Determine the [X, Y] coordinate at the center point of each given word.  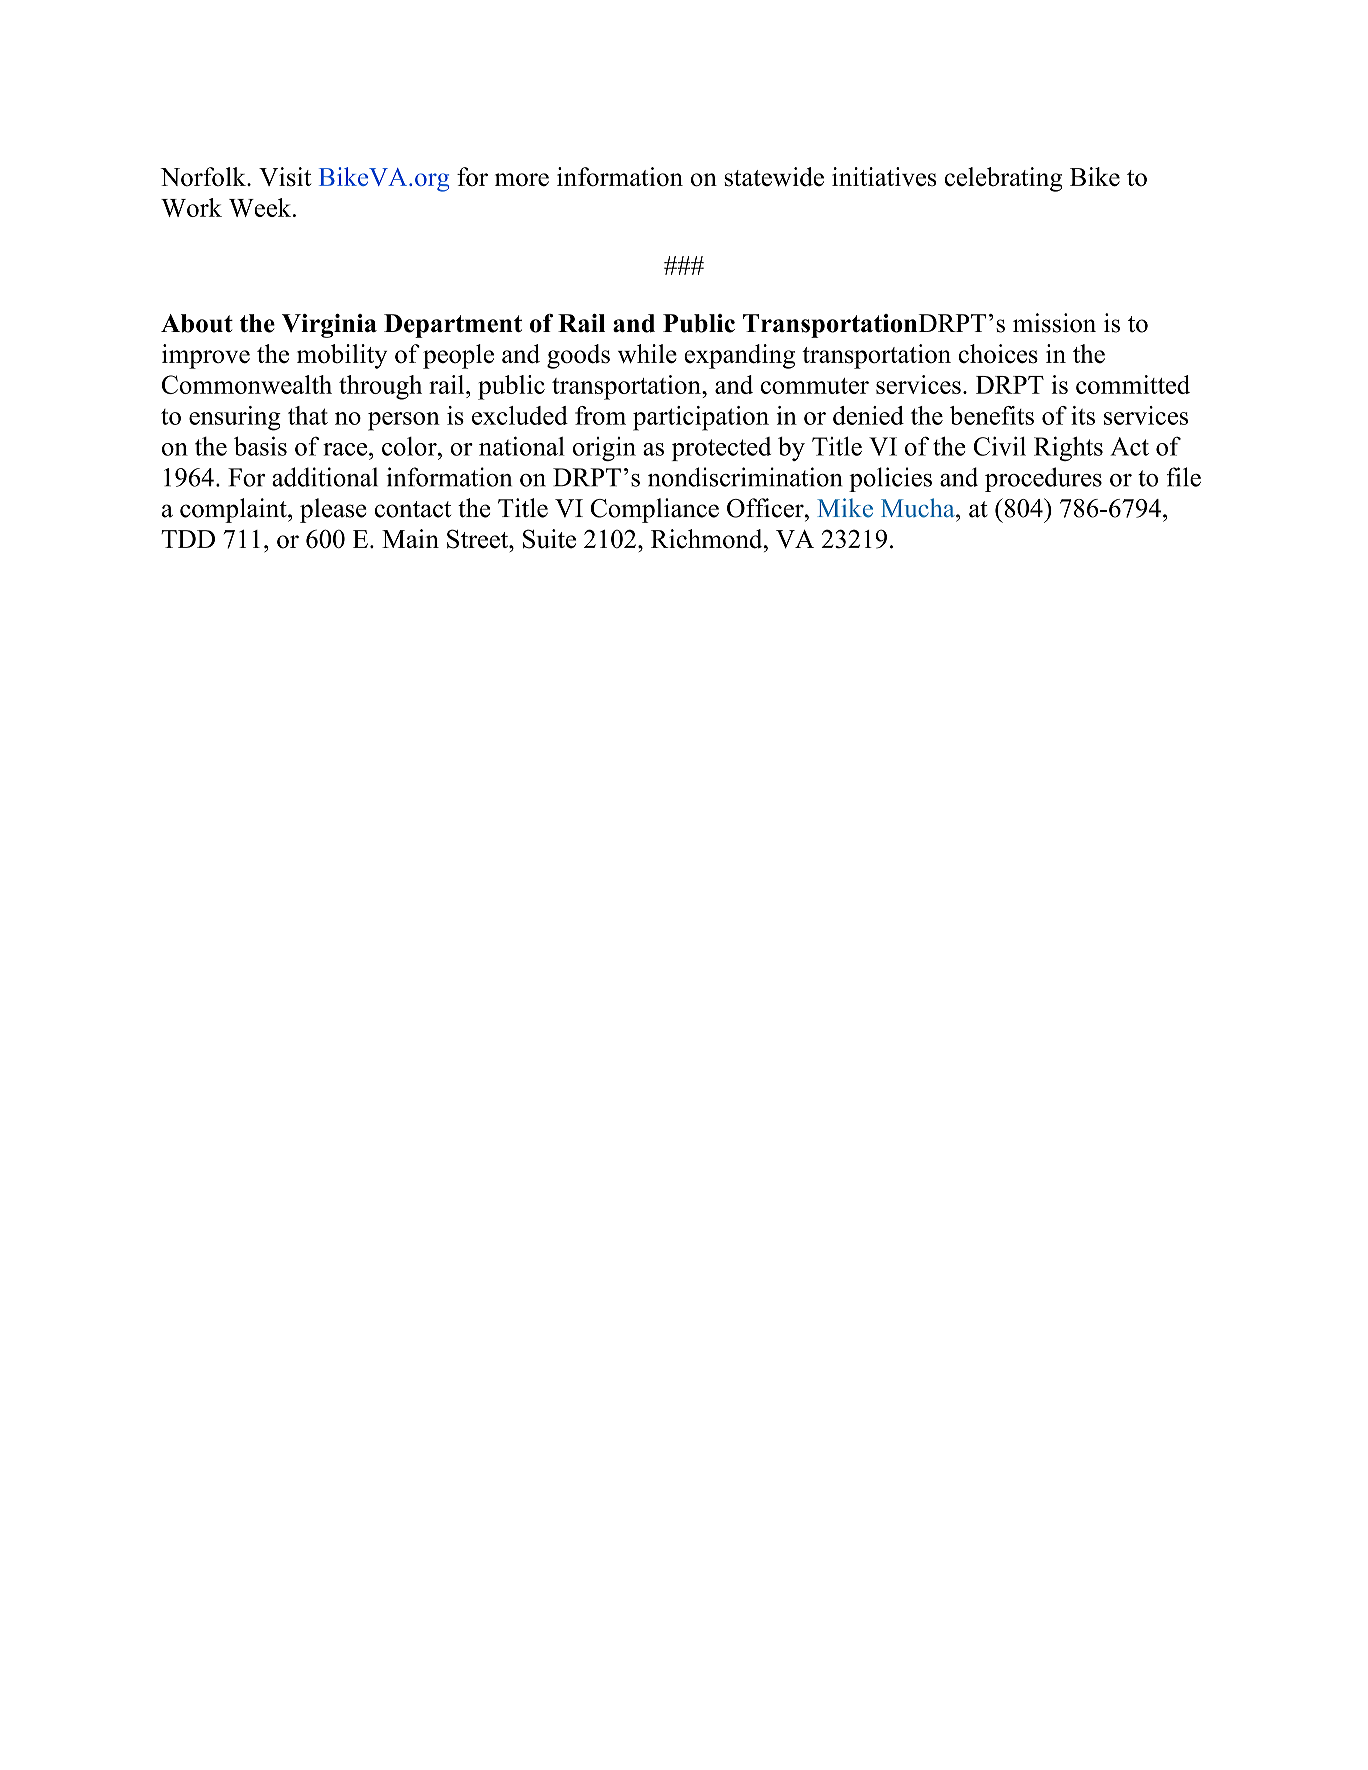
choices [998, 354]
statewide [774, 177]
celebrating [1003, 179]
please [333, 510]
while [647, 354]
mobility [342, 356]
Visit [285, 177]
